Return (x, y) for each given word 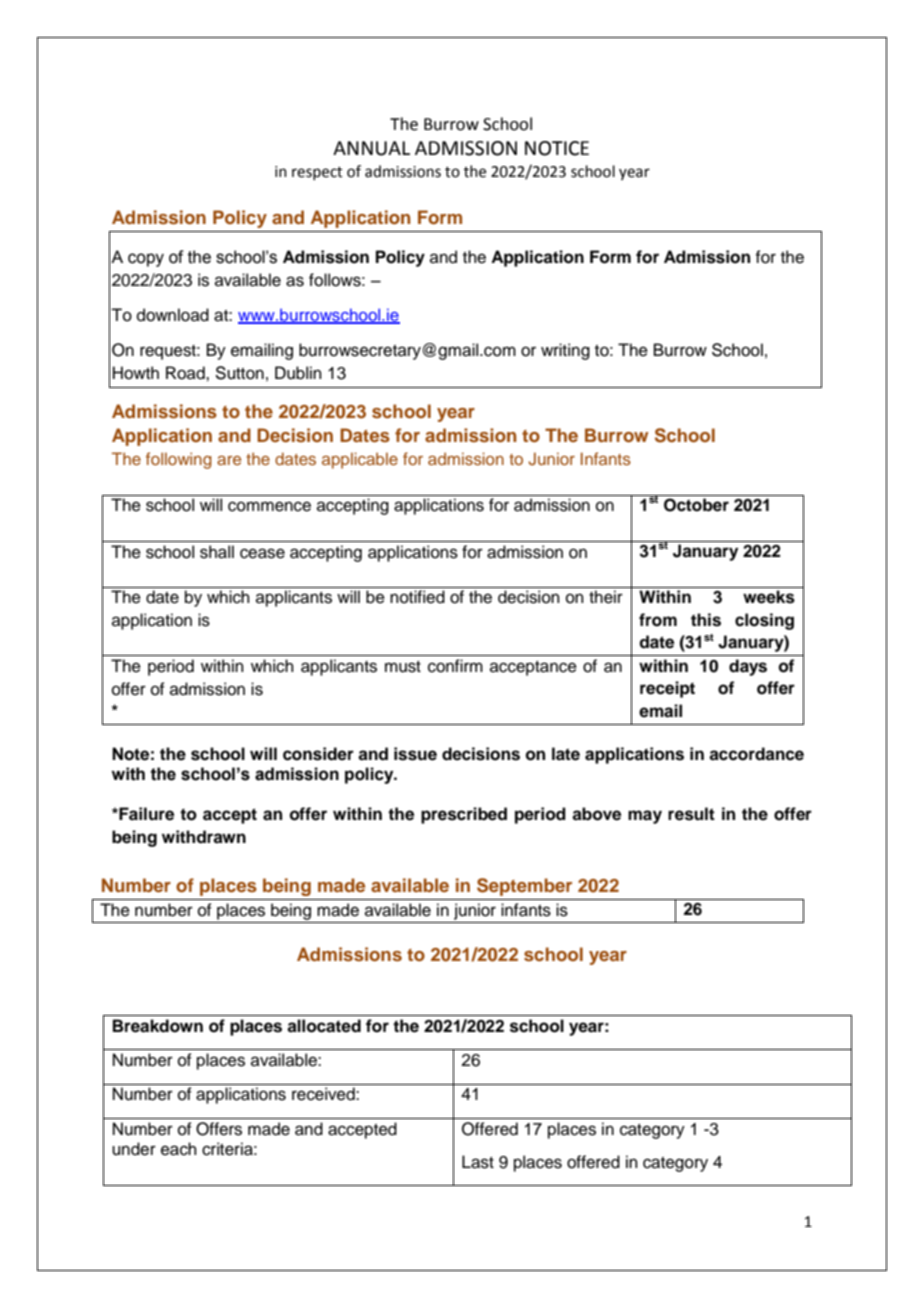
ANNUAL (371, 148)
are (229, 460)
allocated (324, 1026)
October (696, 505)
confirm (455, 666)
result (691, 814)
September (524, 887)
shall (217, 552)
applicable (360, 460)
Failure (145, 814)
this (706, 620)
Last (478, 1162)
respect (317, 173)
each (179, 1149)
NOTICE (557, 148)
